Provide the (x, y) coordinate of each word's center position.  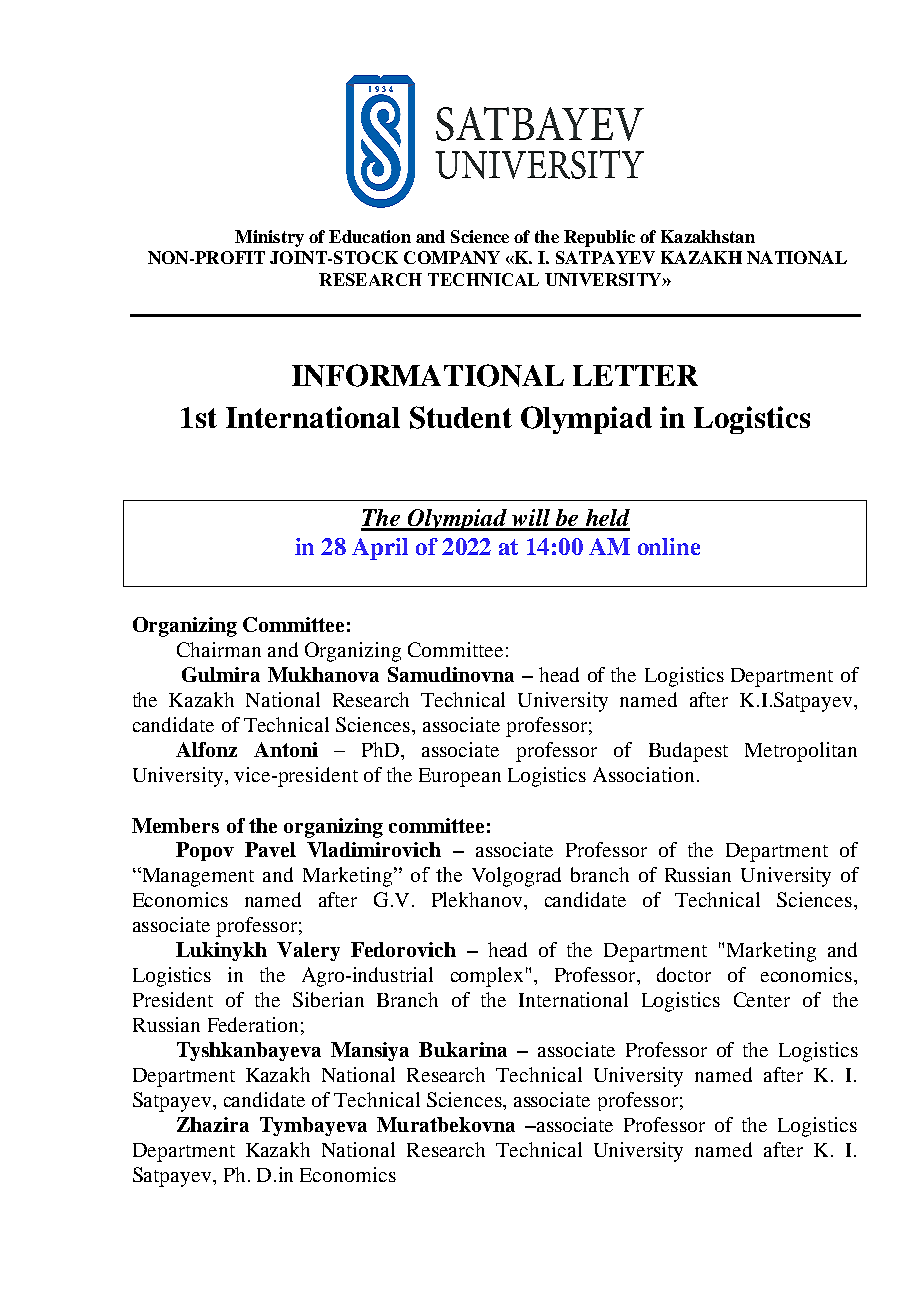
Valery (308, 951)
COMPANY (452, 257)
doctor (684, 974)
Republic (599, 238)
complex (487, 977)
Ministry (269, 238)
